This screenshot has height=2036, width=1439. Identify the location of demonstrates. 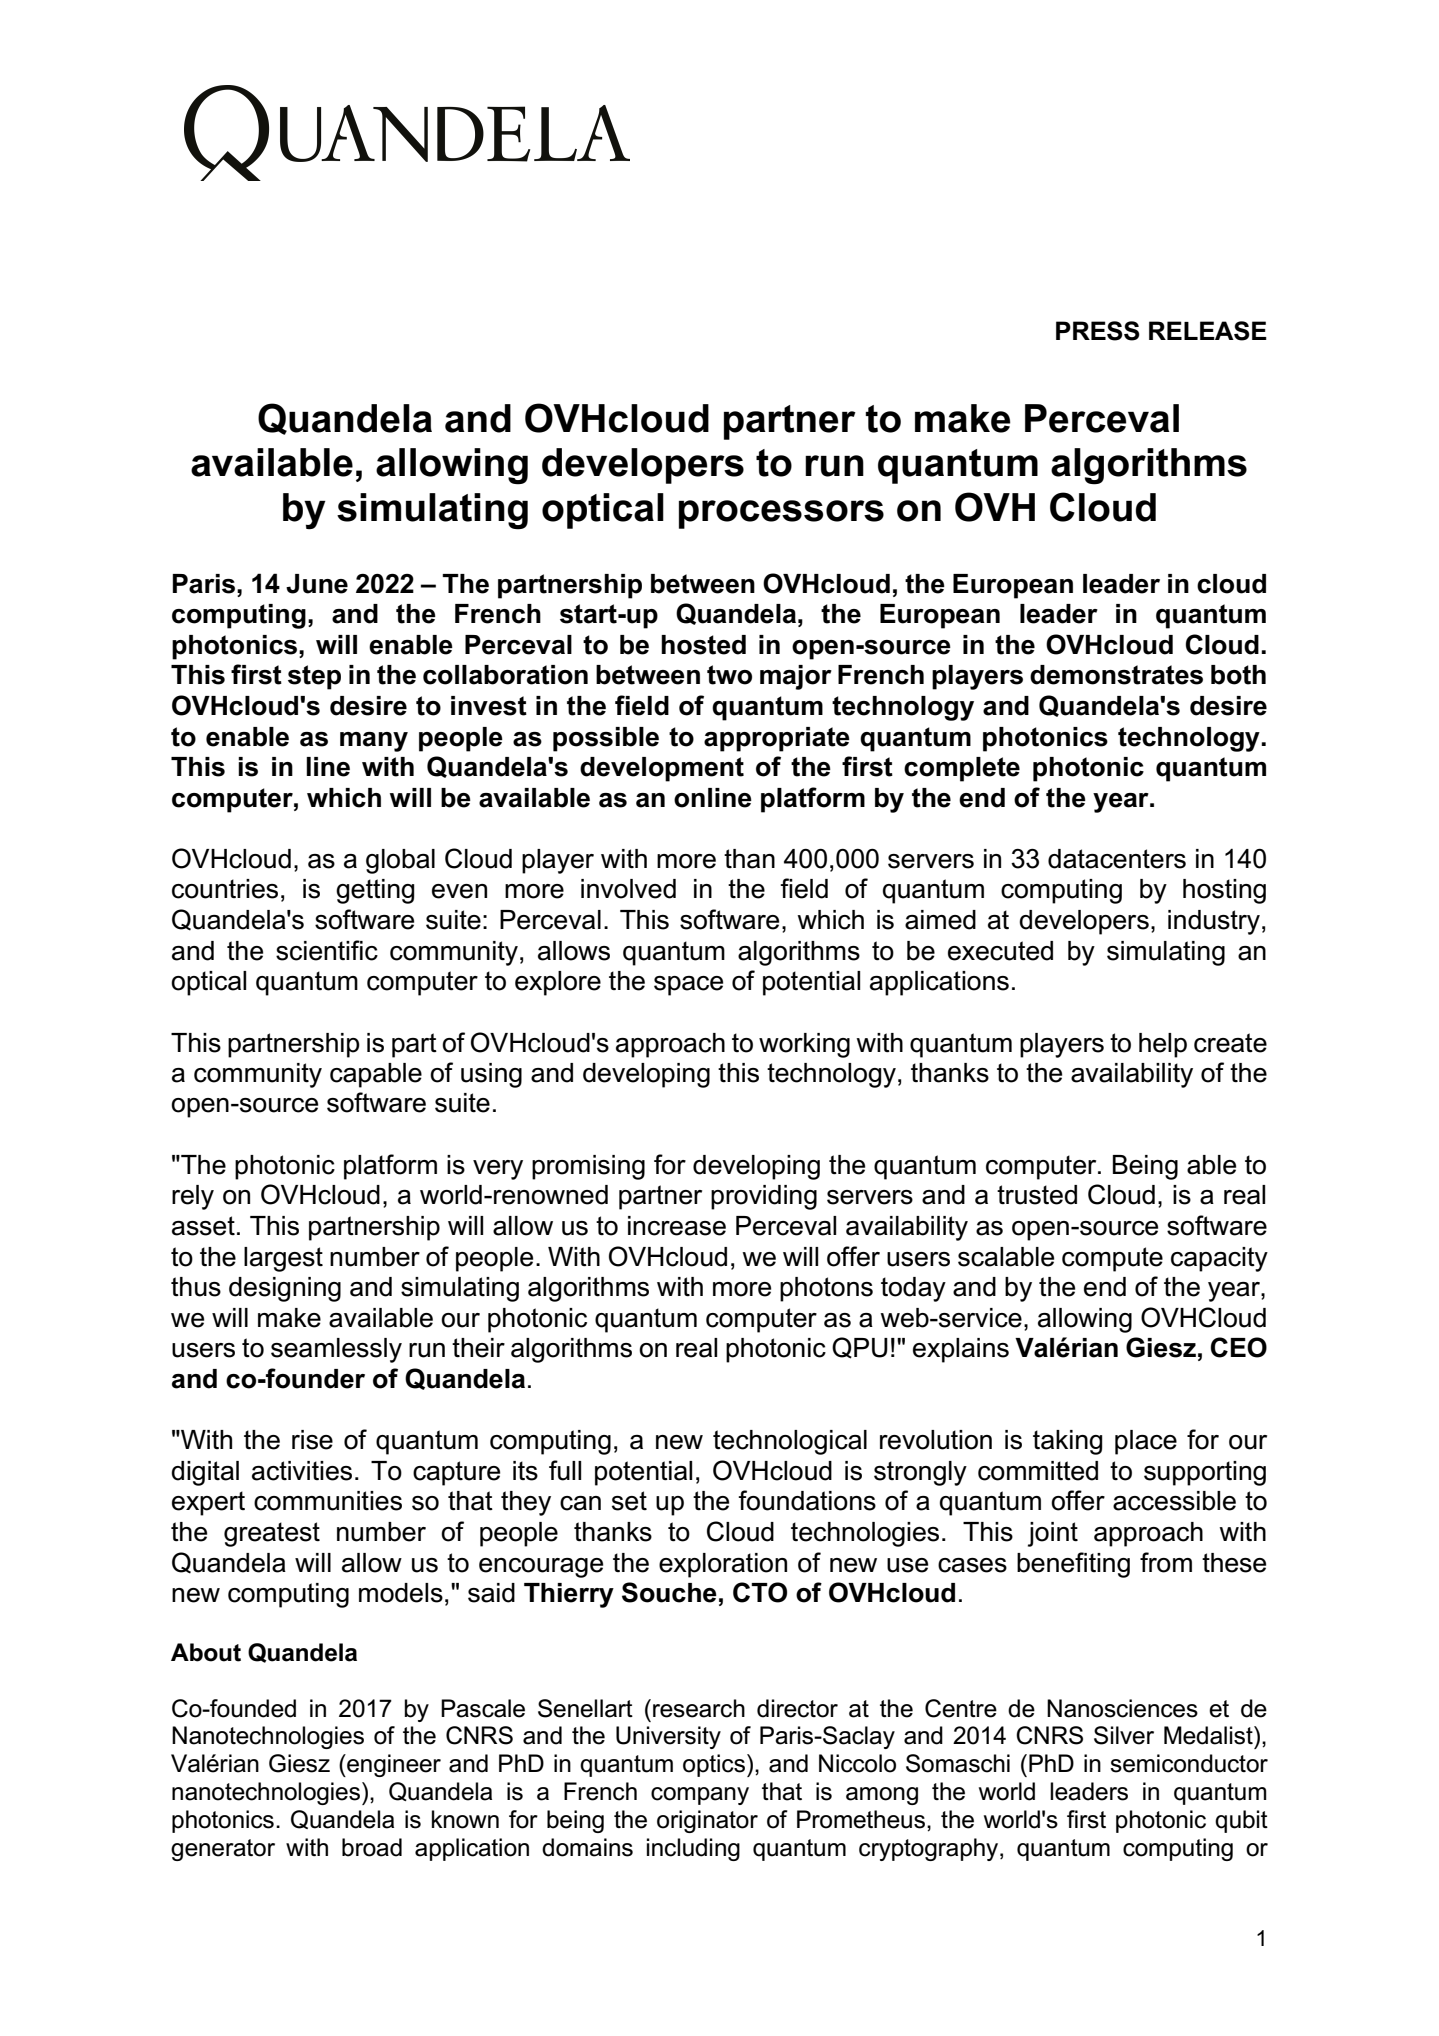
(1116, 675).
